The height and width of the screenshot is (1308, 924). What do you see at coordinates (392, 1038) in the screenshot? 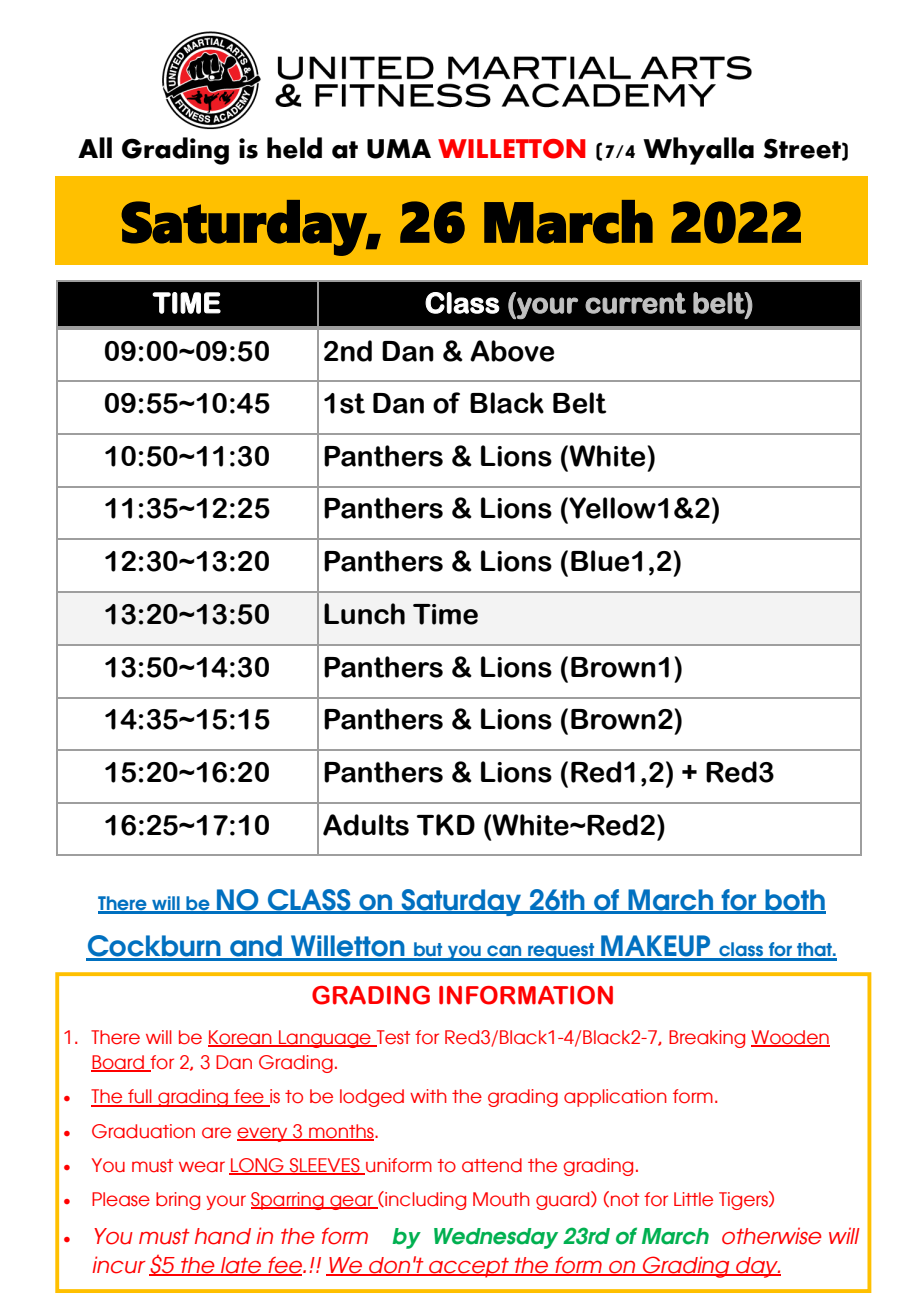
I see `Test` at bounding box center [392, 1038].
